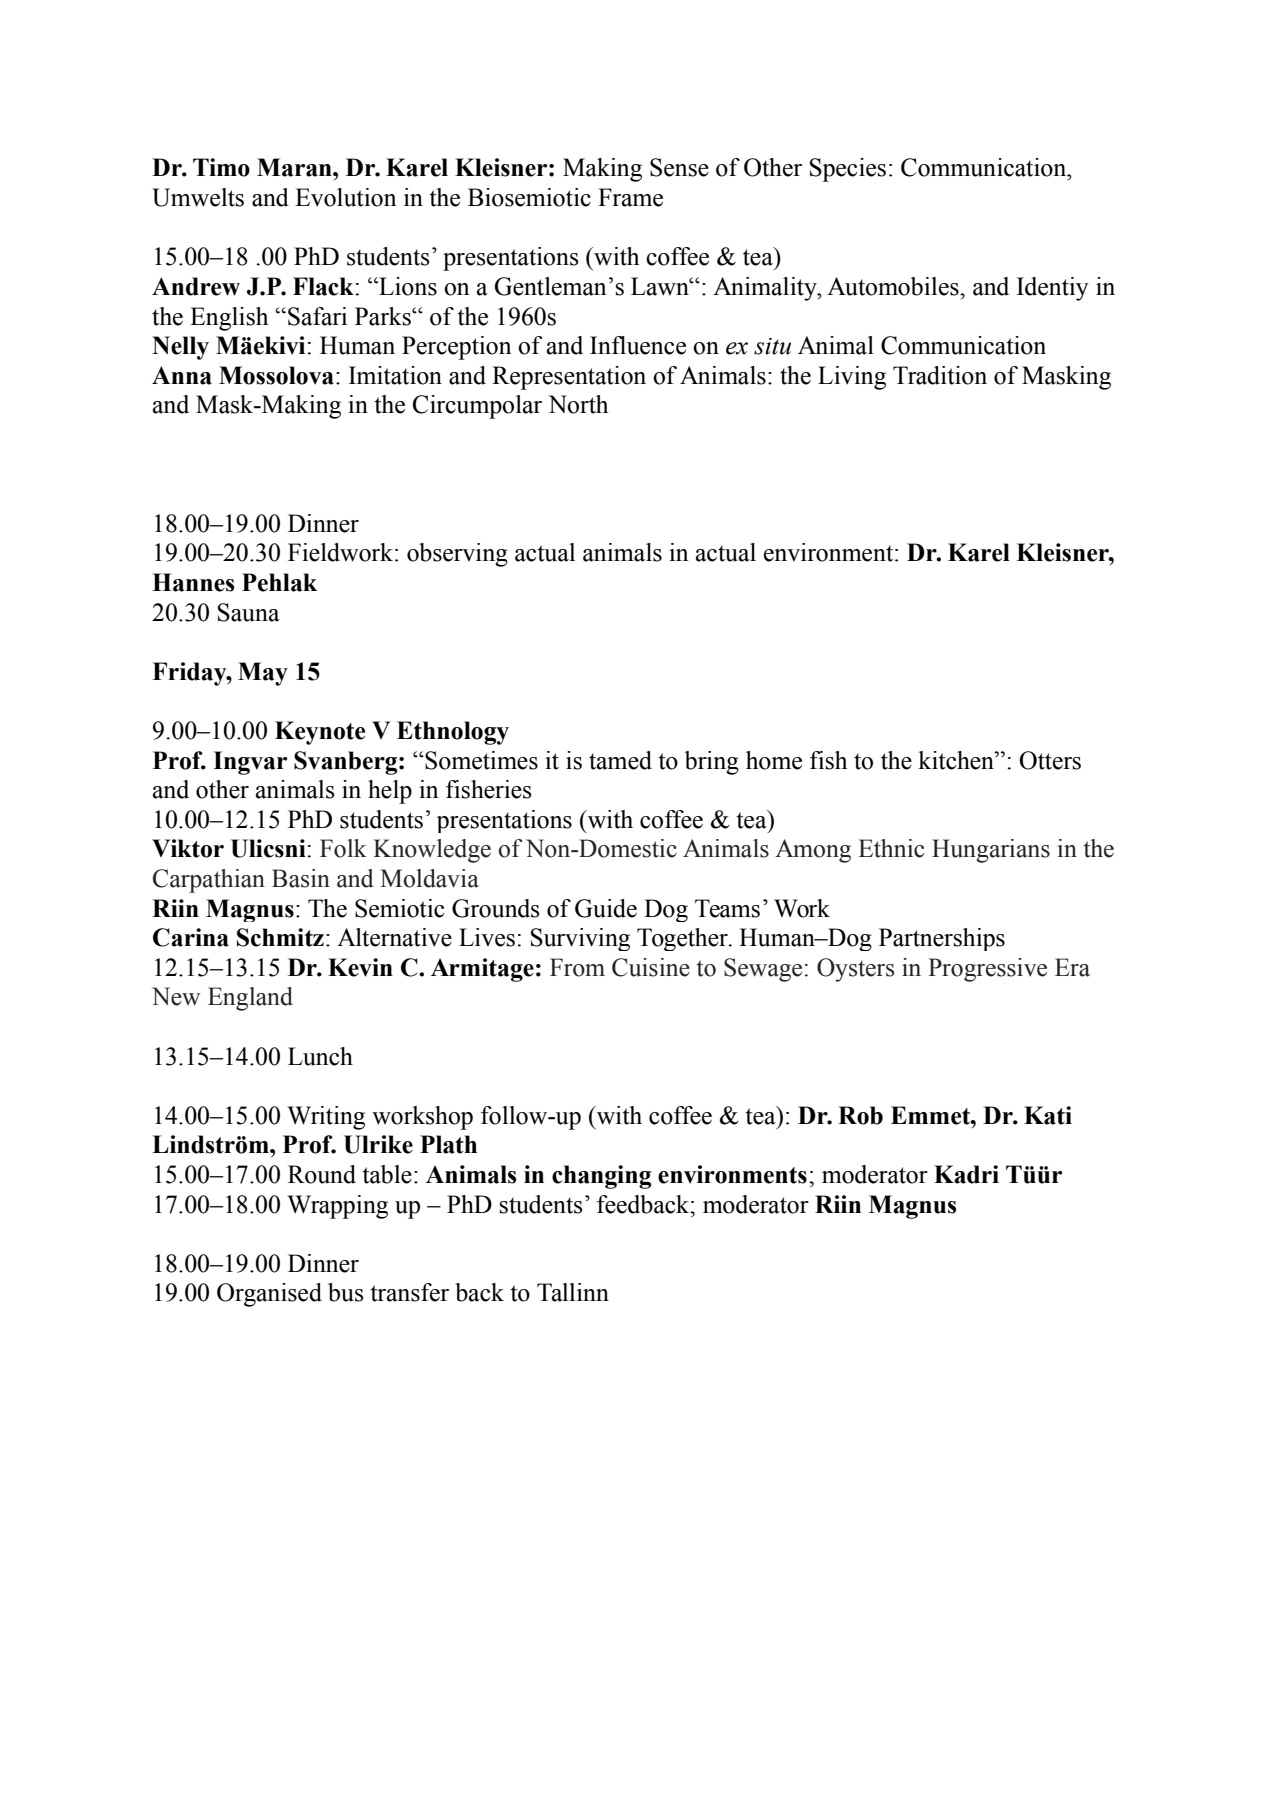 The image size is (1276, 1806). I want to click on Frame, so click(630, 197).
